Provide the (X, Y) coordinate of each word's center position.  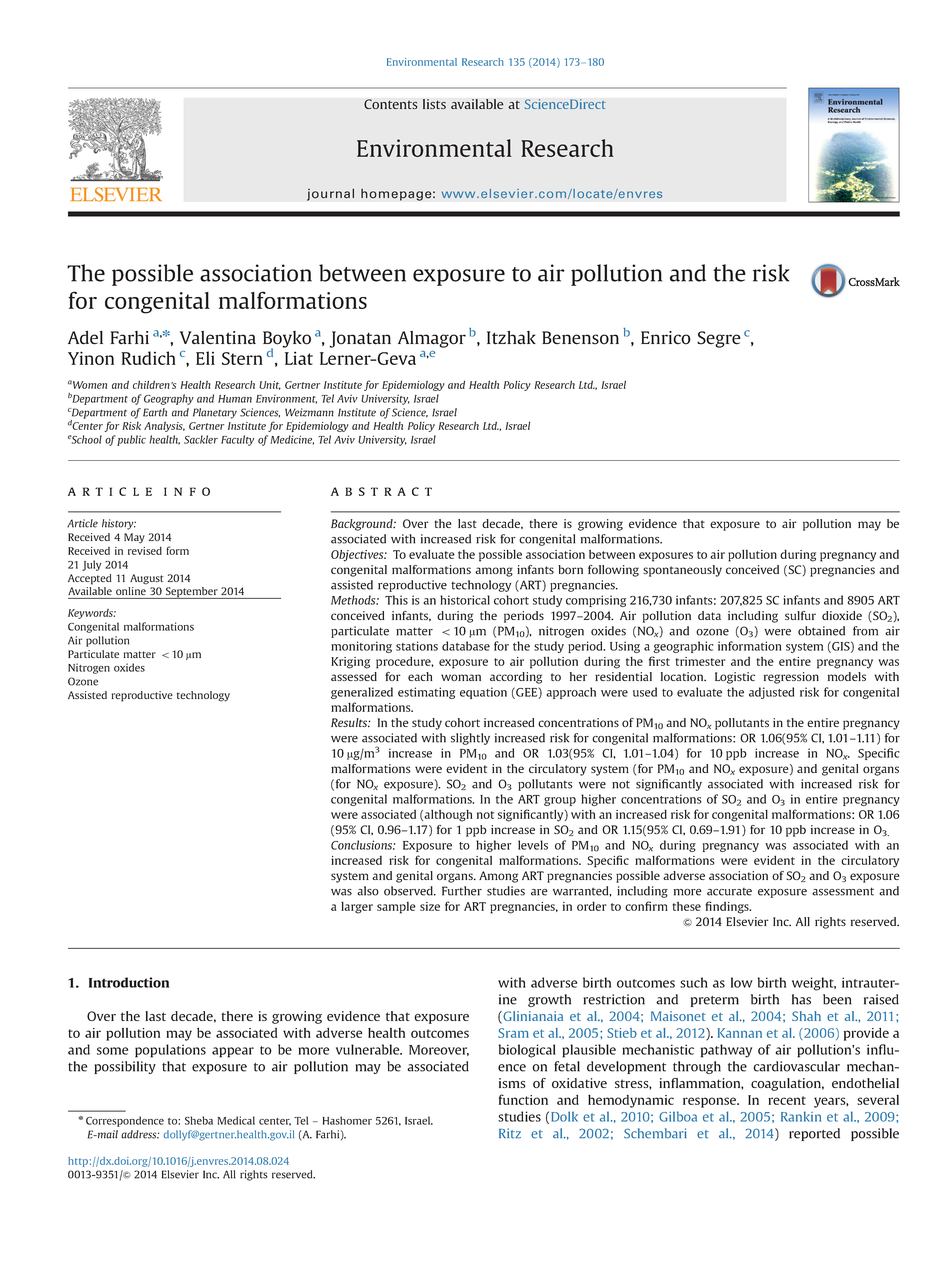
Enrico (666, 338)
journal (330, 194)
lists (434, 104)
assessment (843, 891)
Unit (270, 385)
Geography (169, 399)
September (192, 593)
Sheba (199, 1120)
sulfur (800, 615)
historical (465, 600)
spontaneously (682, 571)
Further (462, 891)
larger (357, 908)
